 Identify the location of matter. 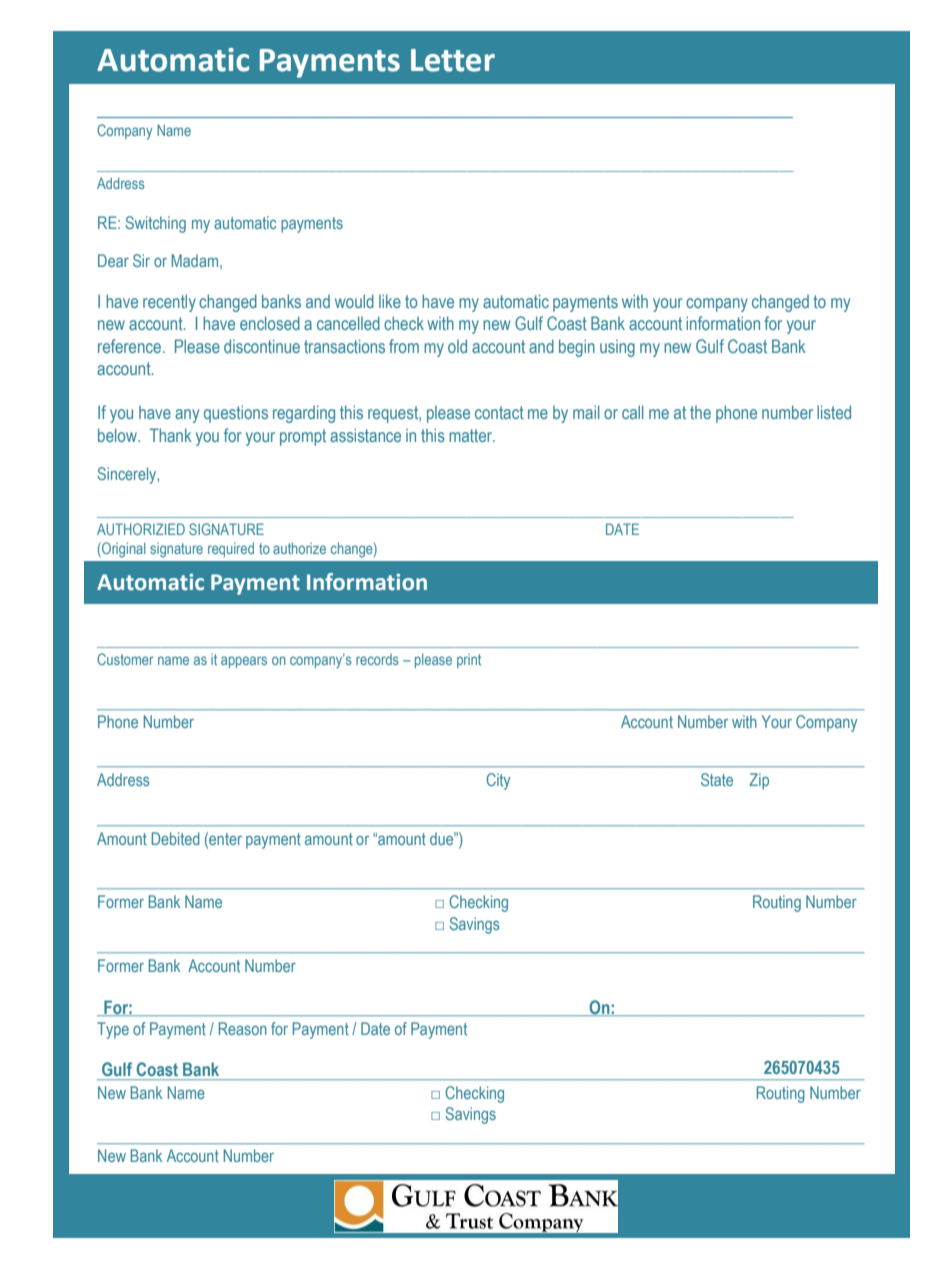
(472, 435).
